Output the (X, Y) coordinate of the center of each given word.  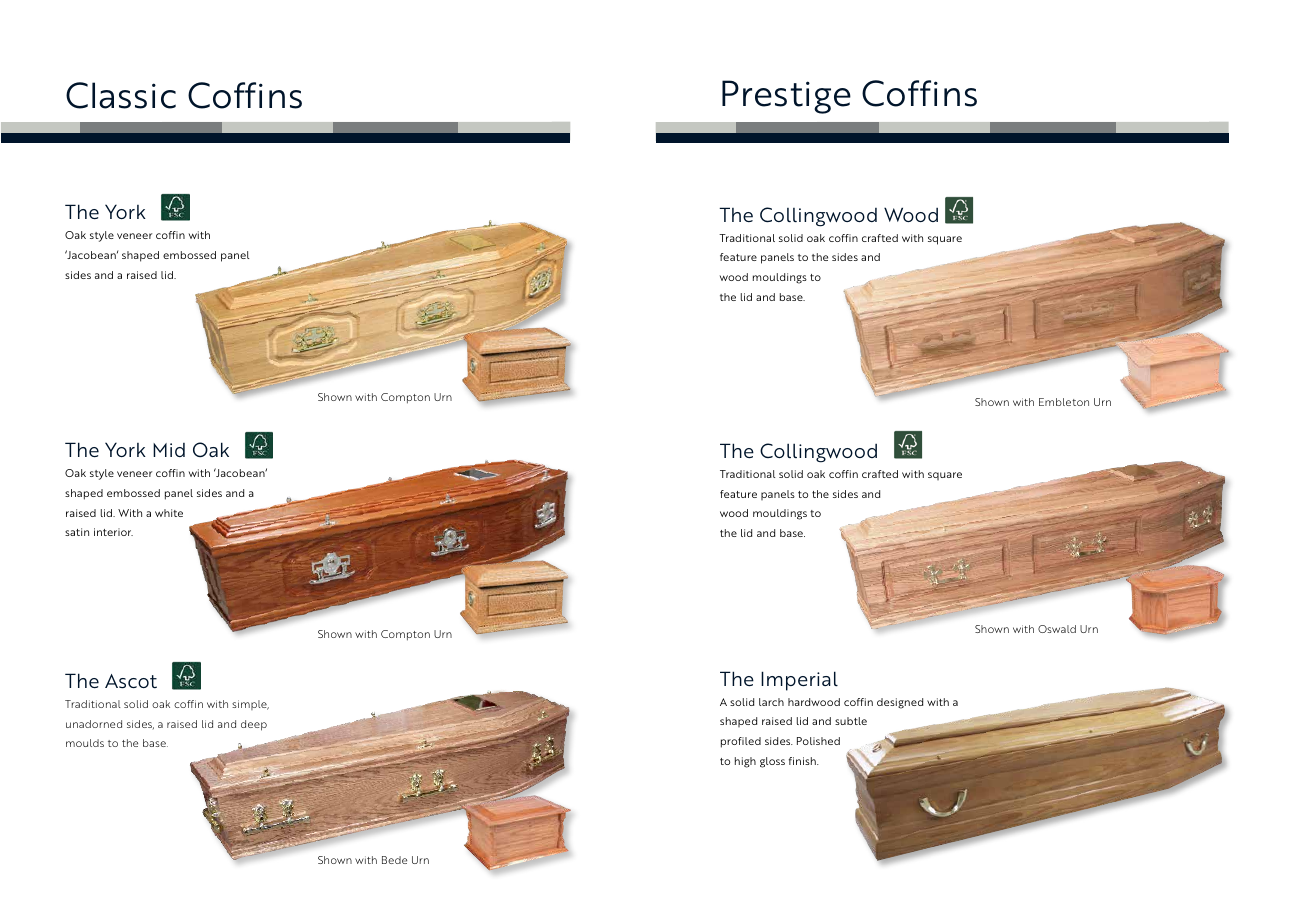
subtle (851, 721)
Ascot (131, 681)
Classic (121, 95)
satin (77, 532)
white (169, 513)
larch (771, 702)
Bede (394, 860)
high (745, 762)
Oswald (1057, 629)
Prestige (786, 97)
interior (113, 532)
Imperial (799, 681)
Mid (169, 450)
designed (900, 703)
